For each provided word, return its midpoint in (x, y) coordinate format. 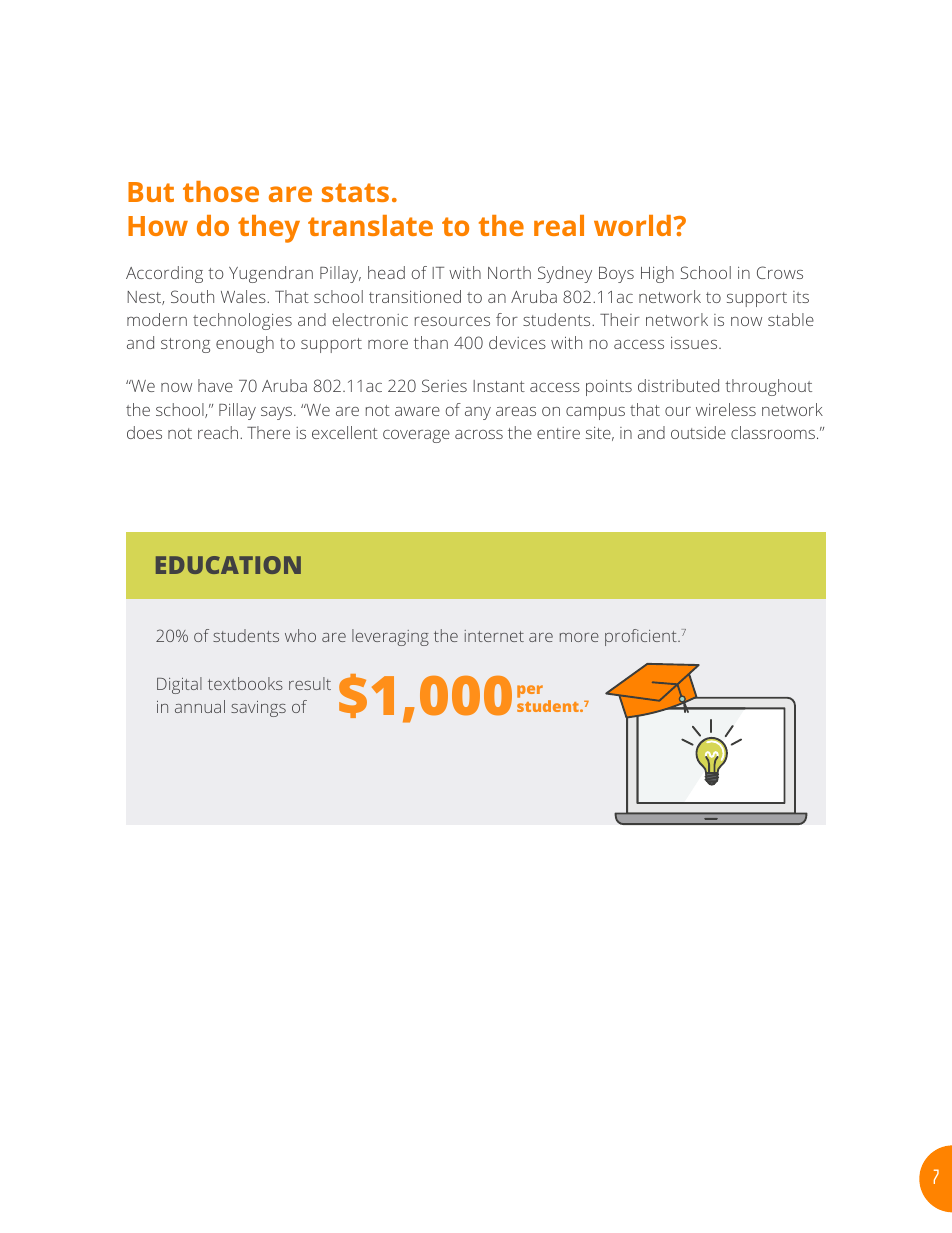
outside (698, 432)
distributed (678, 385)
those (221, 191)
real (559, 225)
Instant (499, 386)
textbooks (245, 683)
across (479, 434)
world (632, 225)
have (215, 385)
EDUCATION (228, 565)
